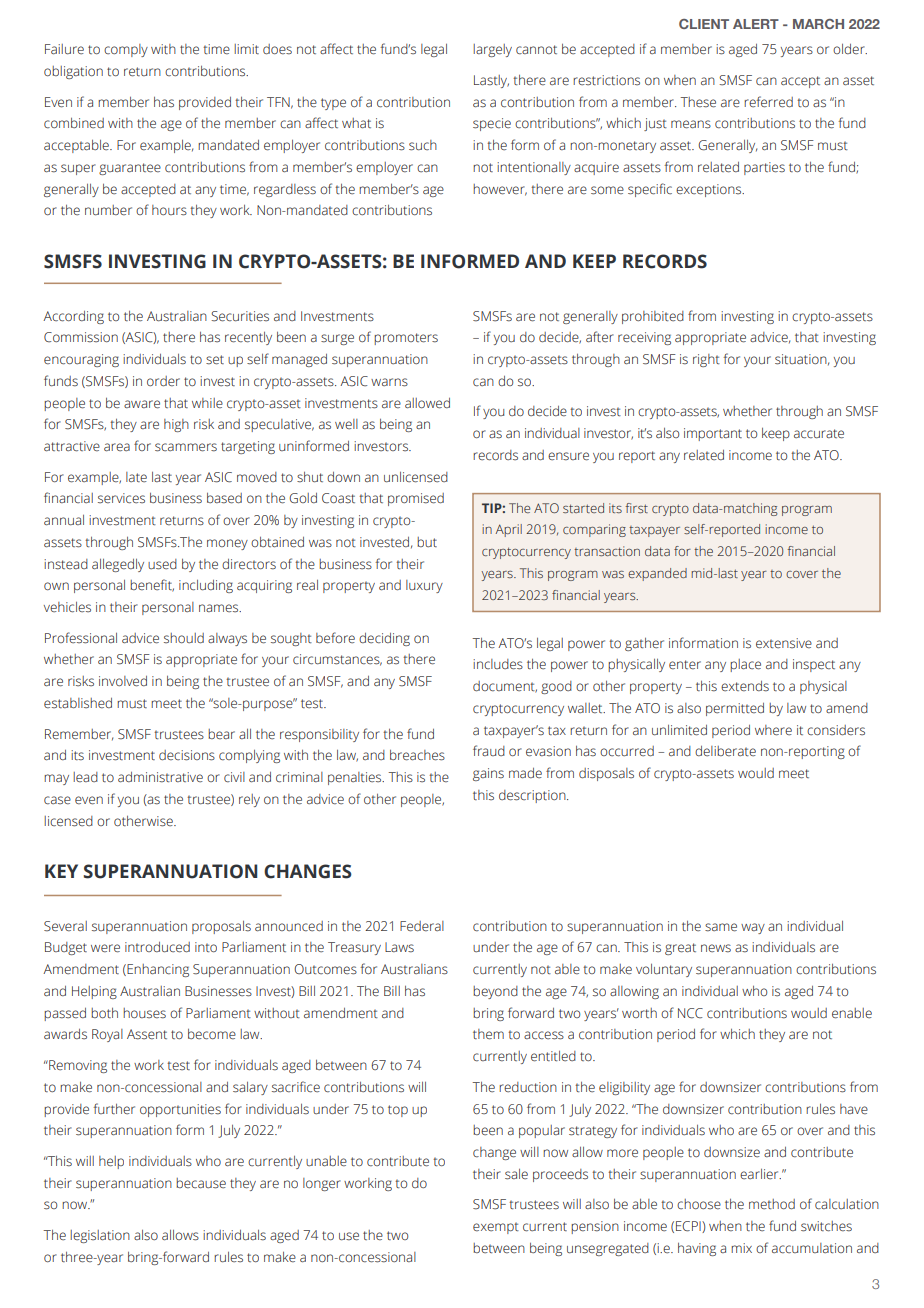 The height and width of the screenshot is (1308, 924). I want to click on legislation, so click(100, 1236).
